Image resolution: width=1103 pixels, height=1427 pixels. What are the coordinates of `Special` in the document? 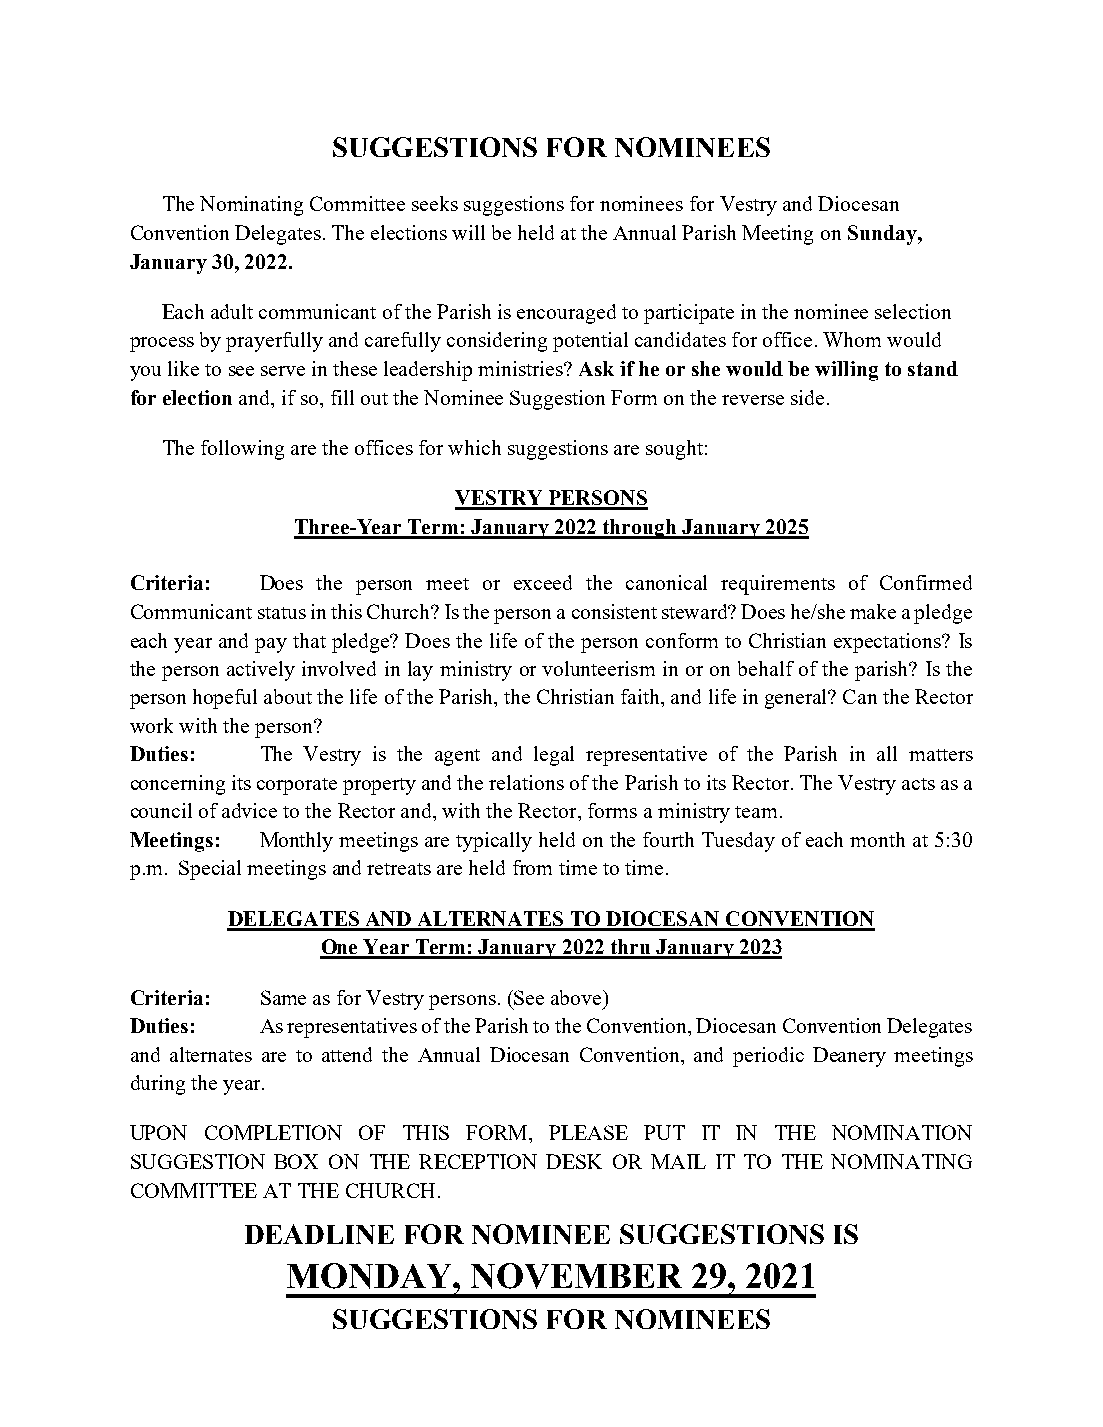 It's located at (210, 870).
